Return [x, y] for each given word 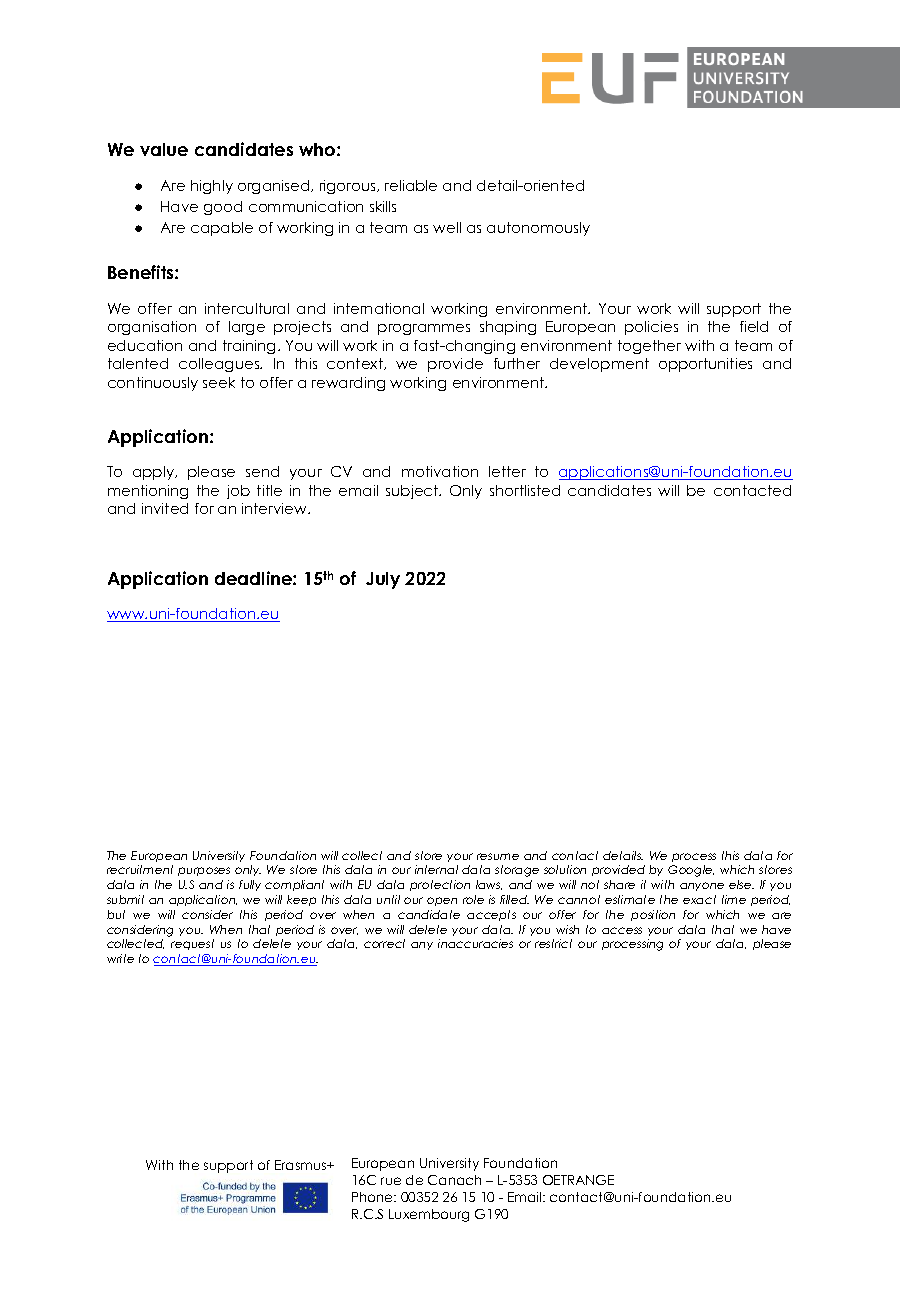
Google [691, 871]
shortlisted [525, 490]
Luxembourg [429, 1215]
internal [436, 869]
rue [391, 1181]
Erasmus [302, 1165]
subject [413, 492]
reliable [411, 185]
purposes [204, 871]
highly [212, 187]
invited [165, 508]
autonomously [538, 229]
